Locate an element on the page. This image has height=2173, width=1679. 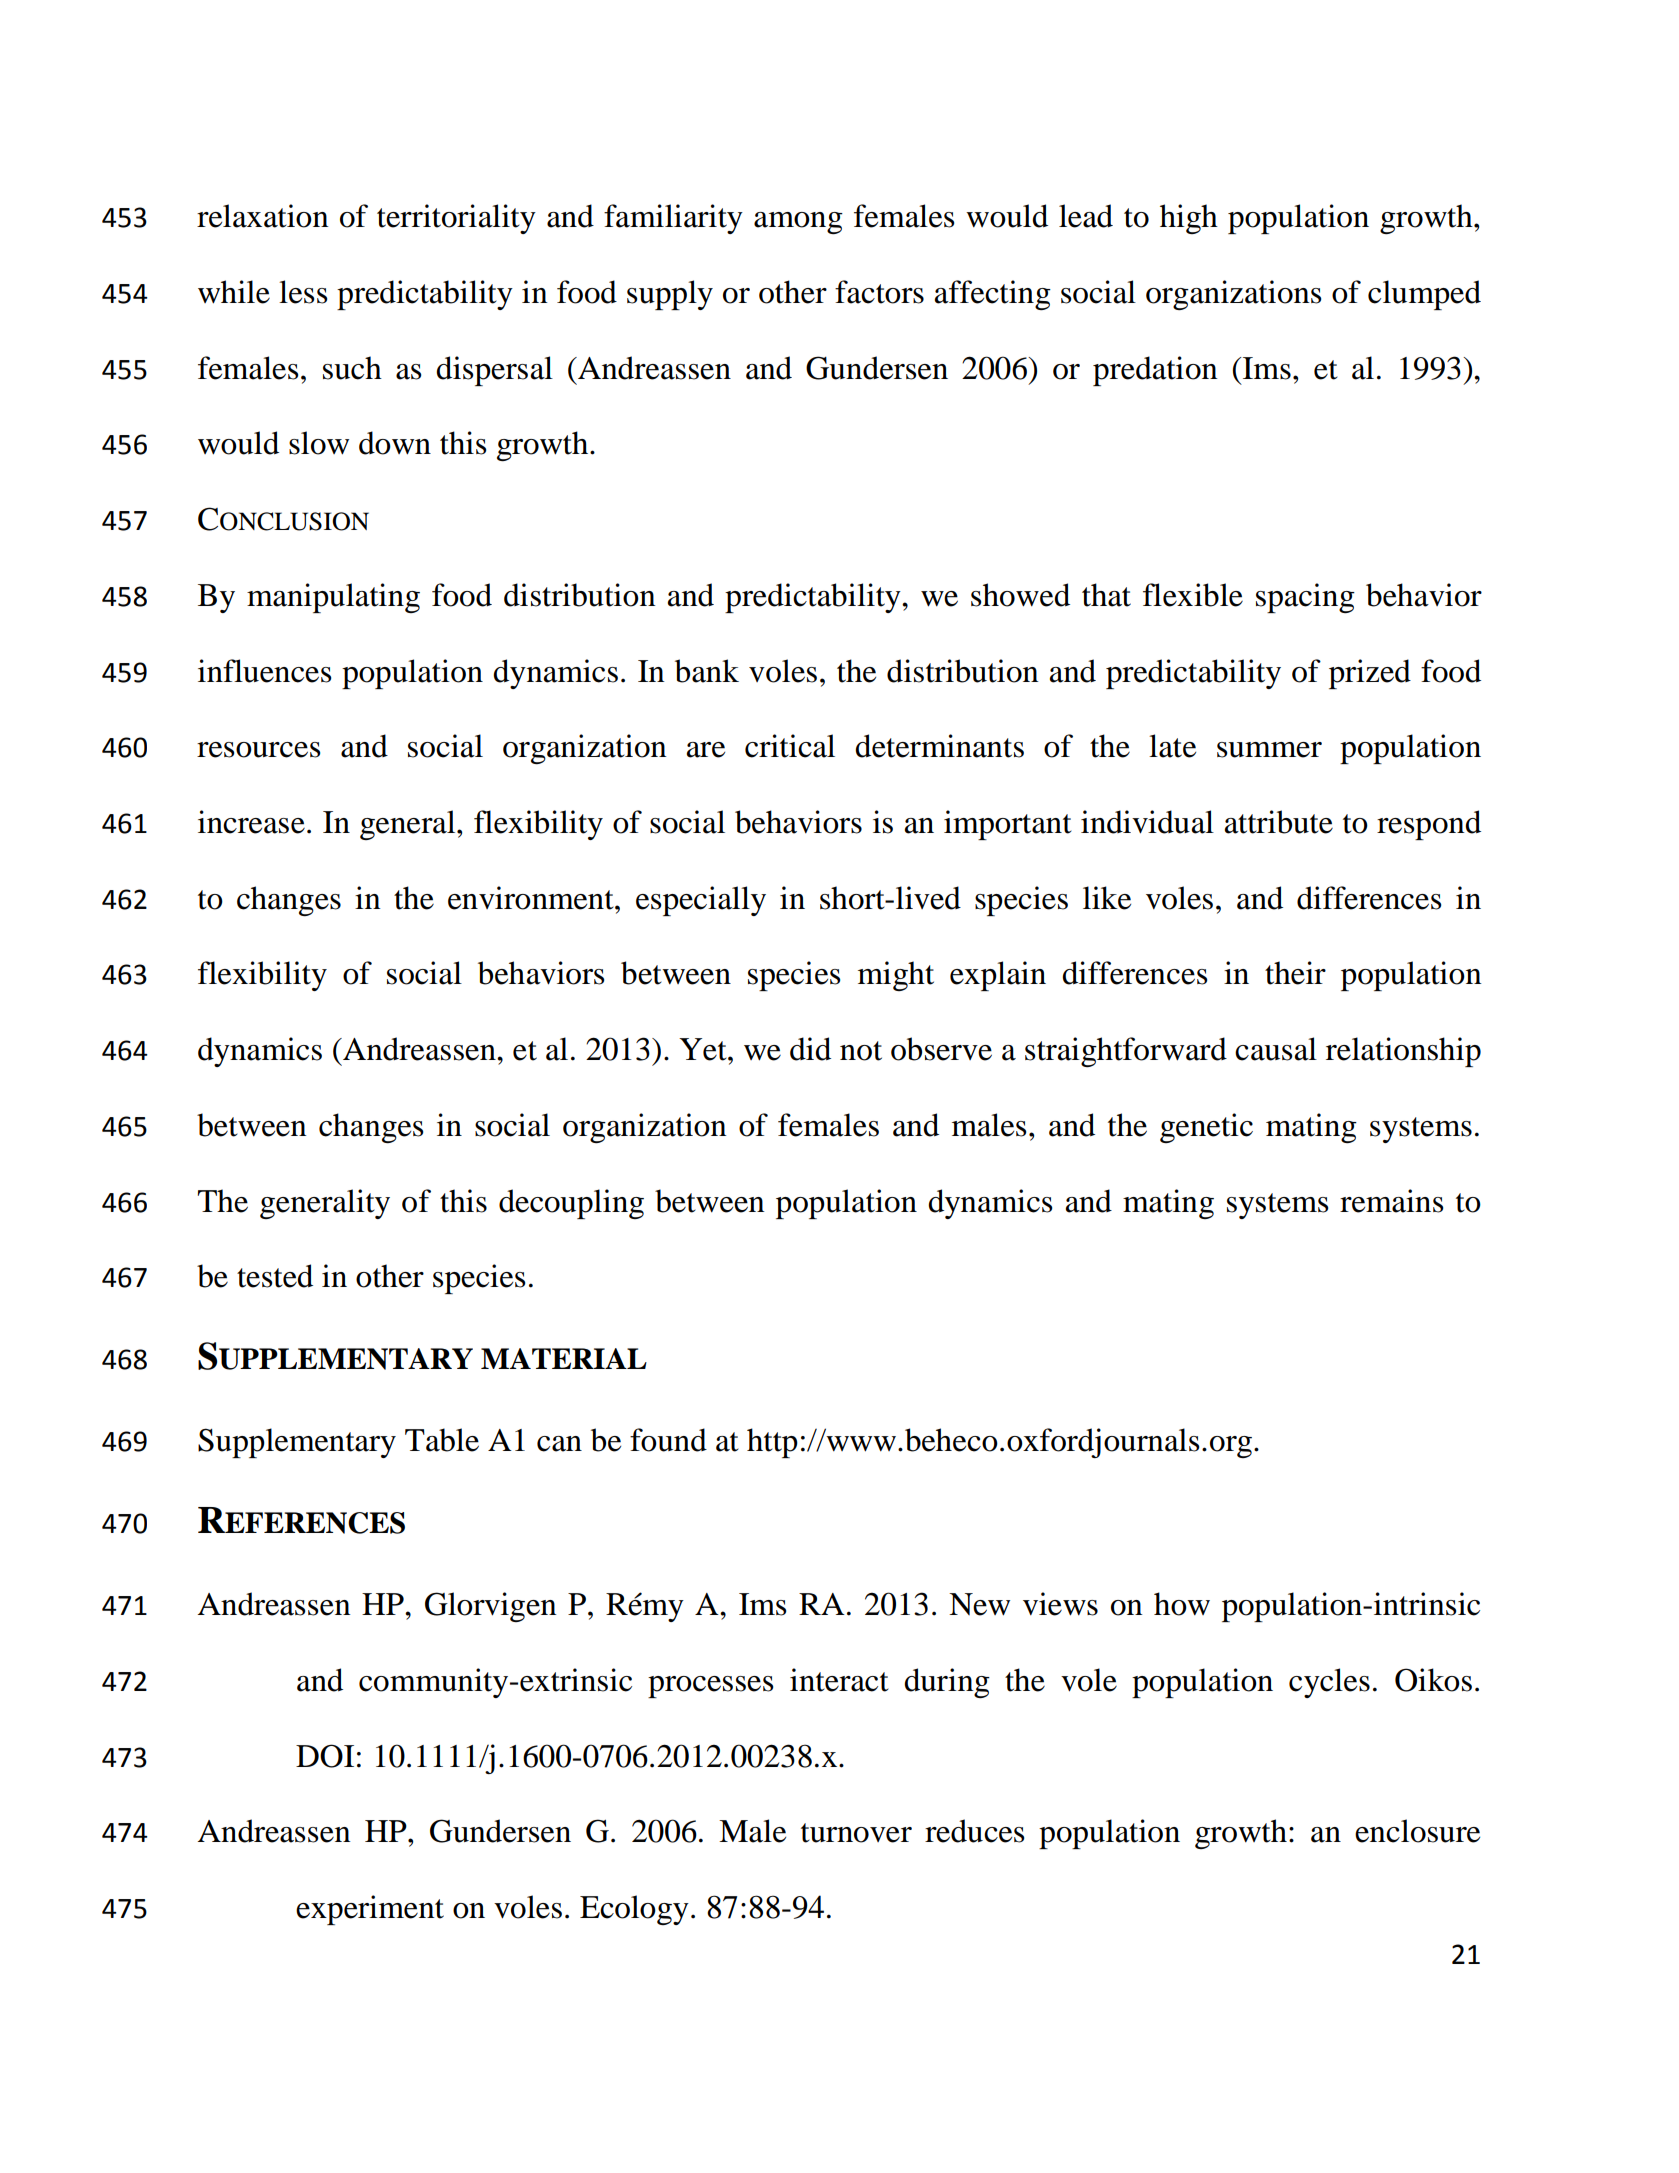
factors is located at coordinates (879, 292).
